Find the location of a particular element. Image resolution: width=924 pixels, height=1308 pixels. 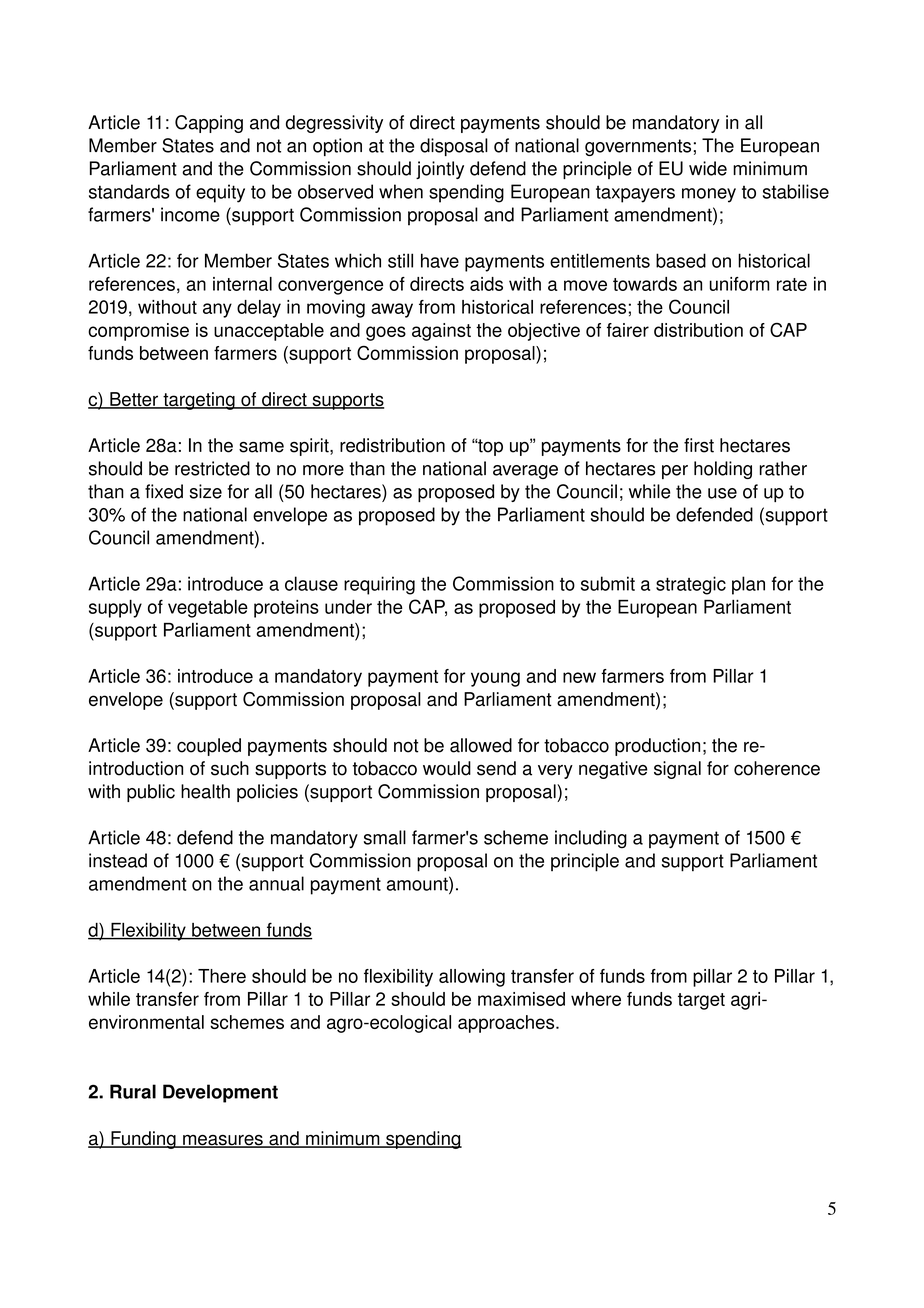

plan is located at coordinates (748, 585).
